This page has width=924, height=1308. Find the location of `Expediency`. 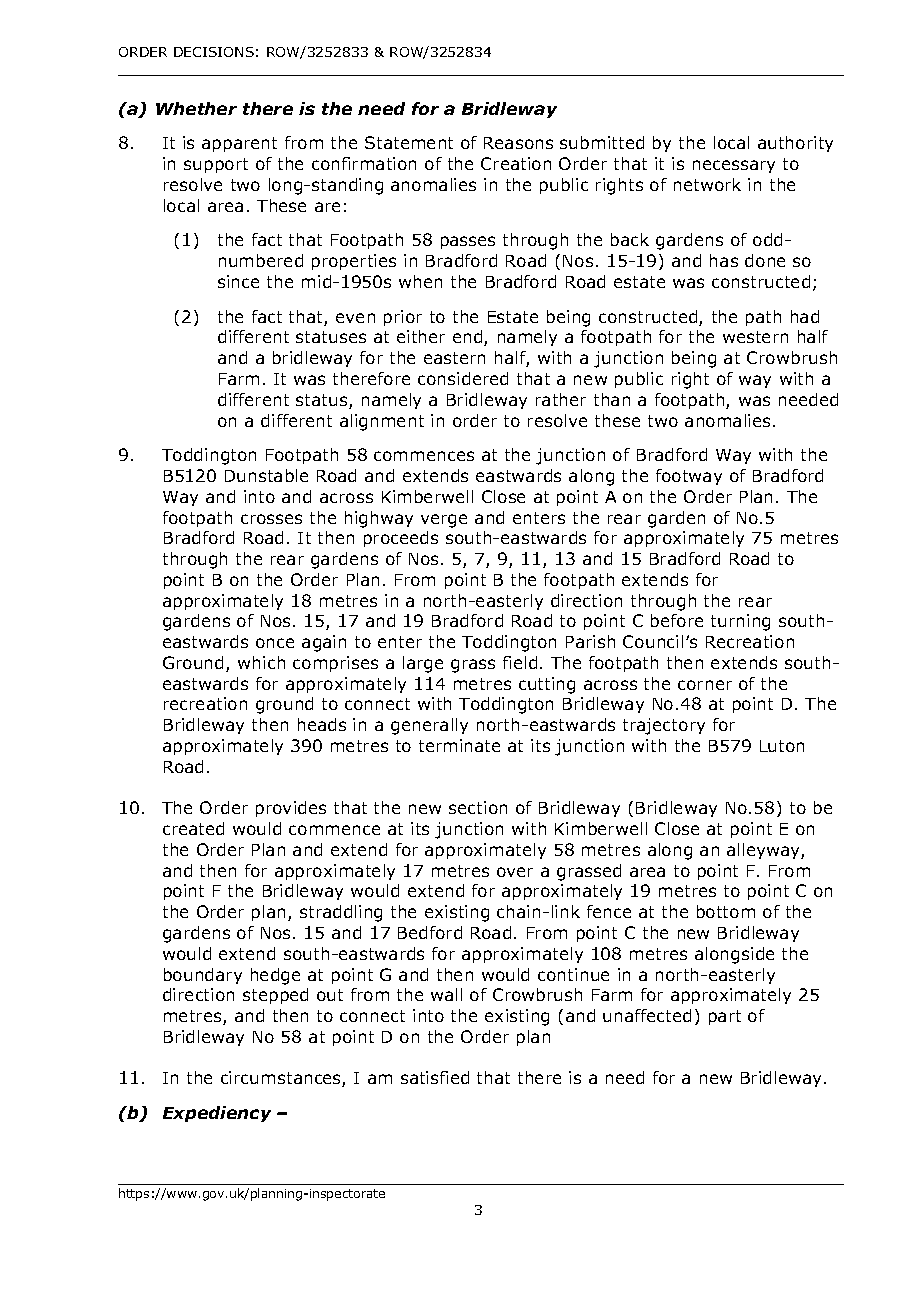

Expediency is located at coordinates (217, 1114).
